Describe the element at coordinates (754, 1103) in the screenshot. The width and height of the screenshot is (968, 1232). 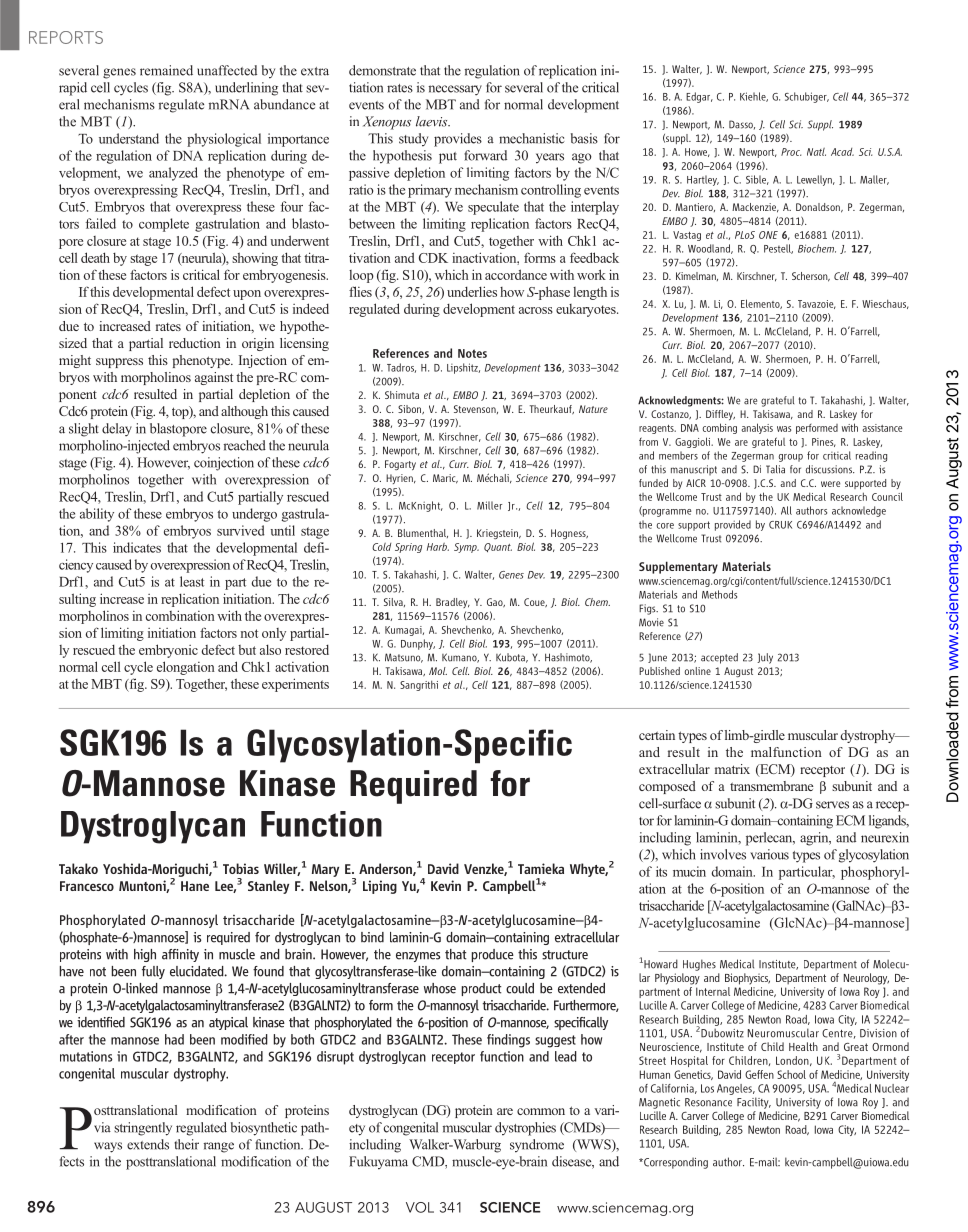
I see `Facility` at that location.
